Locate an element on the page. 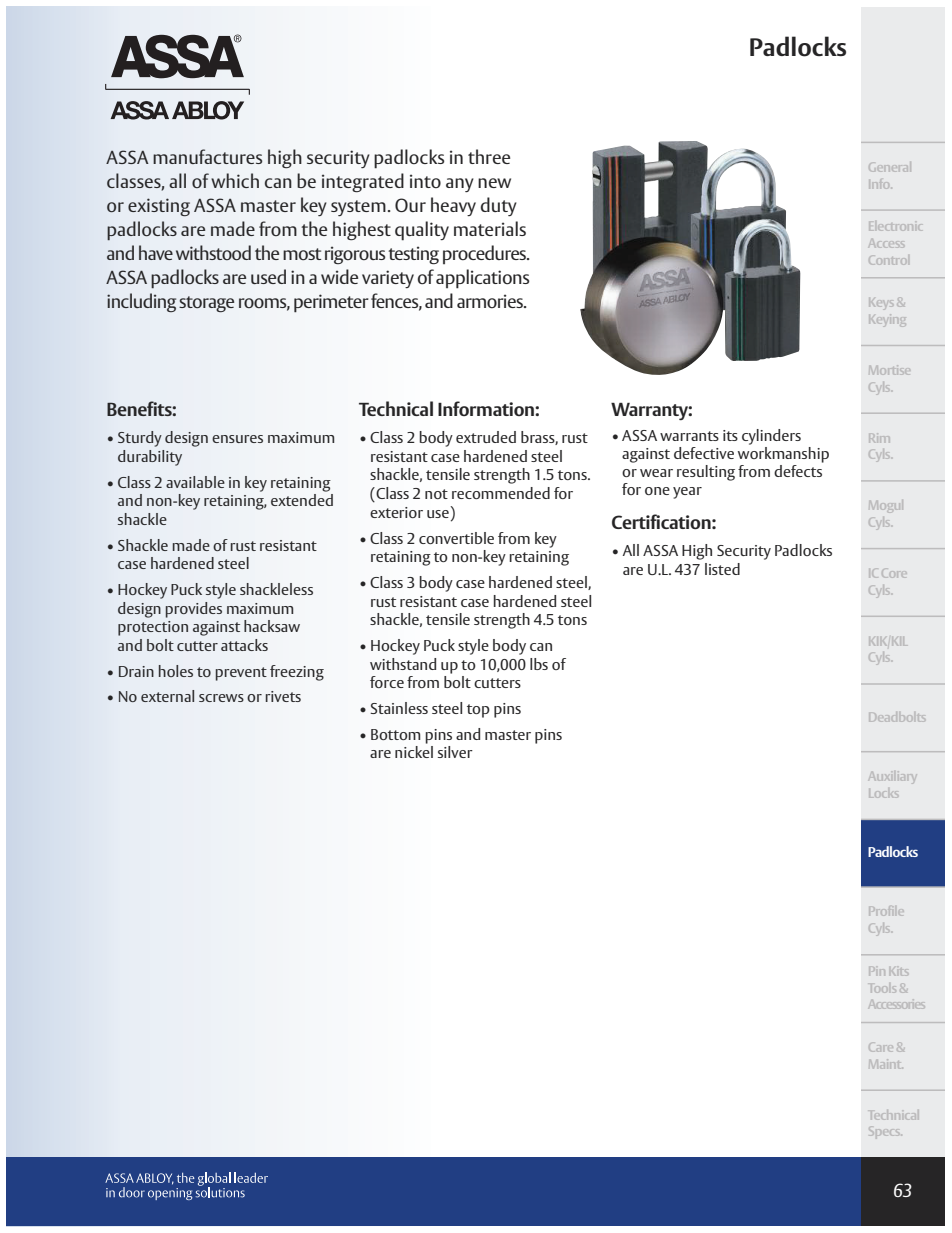  screws is located at coordinates (221, 698).
